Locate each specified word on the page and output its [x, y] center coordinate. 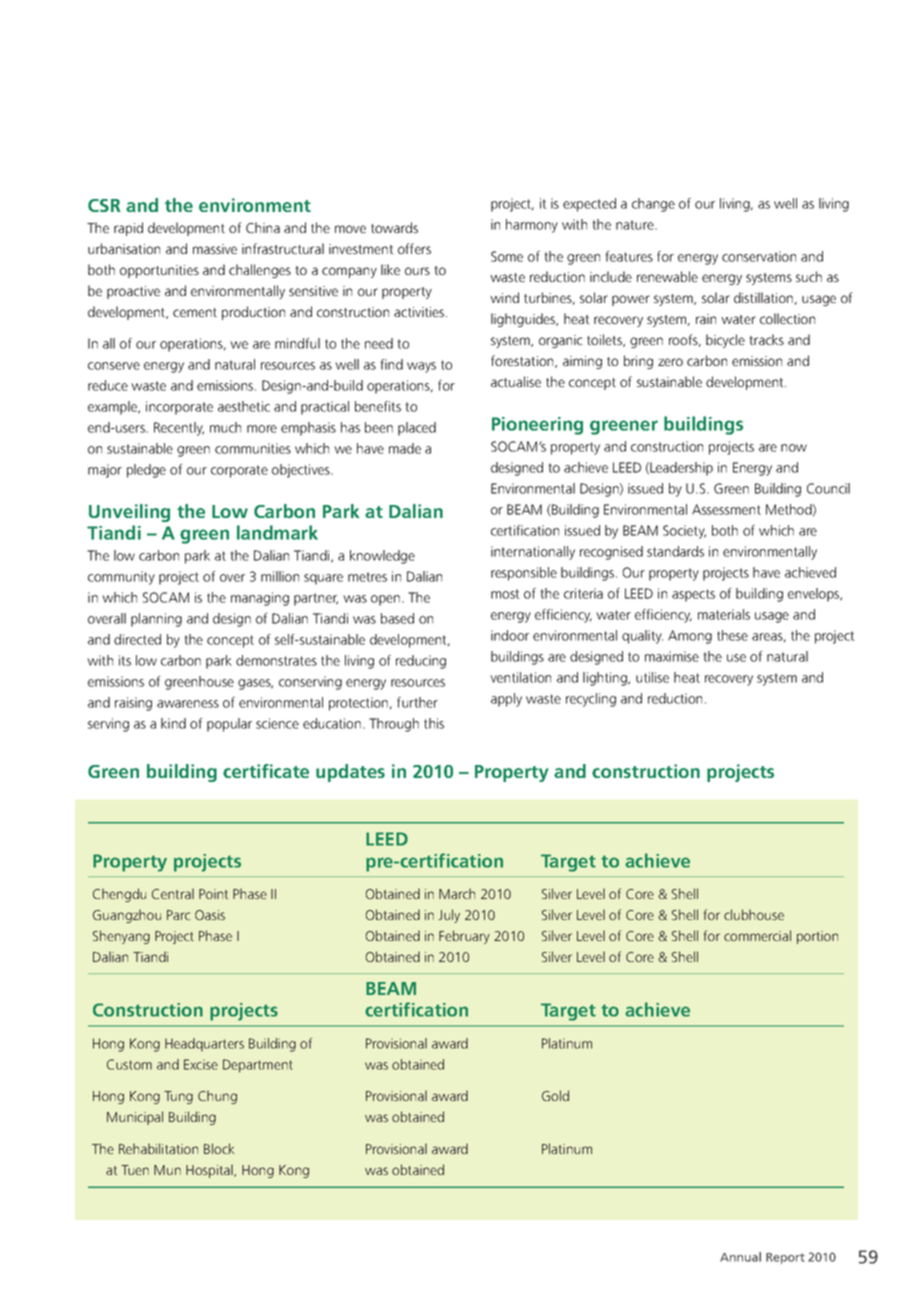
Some [507, 256]
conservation [759, 256]
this [434, 723]
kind [173, 723]
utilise [652, 677]
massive [215, 249]
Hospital [210, 1171]
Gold [555, 1095]
